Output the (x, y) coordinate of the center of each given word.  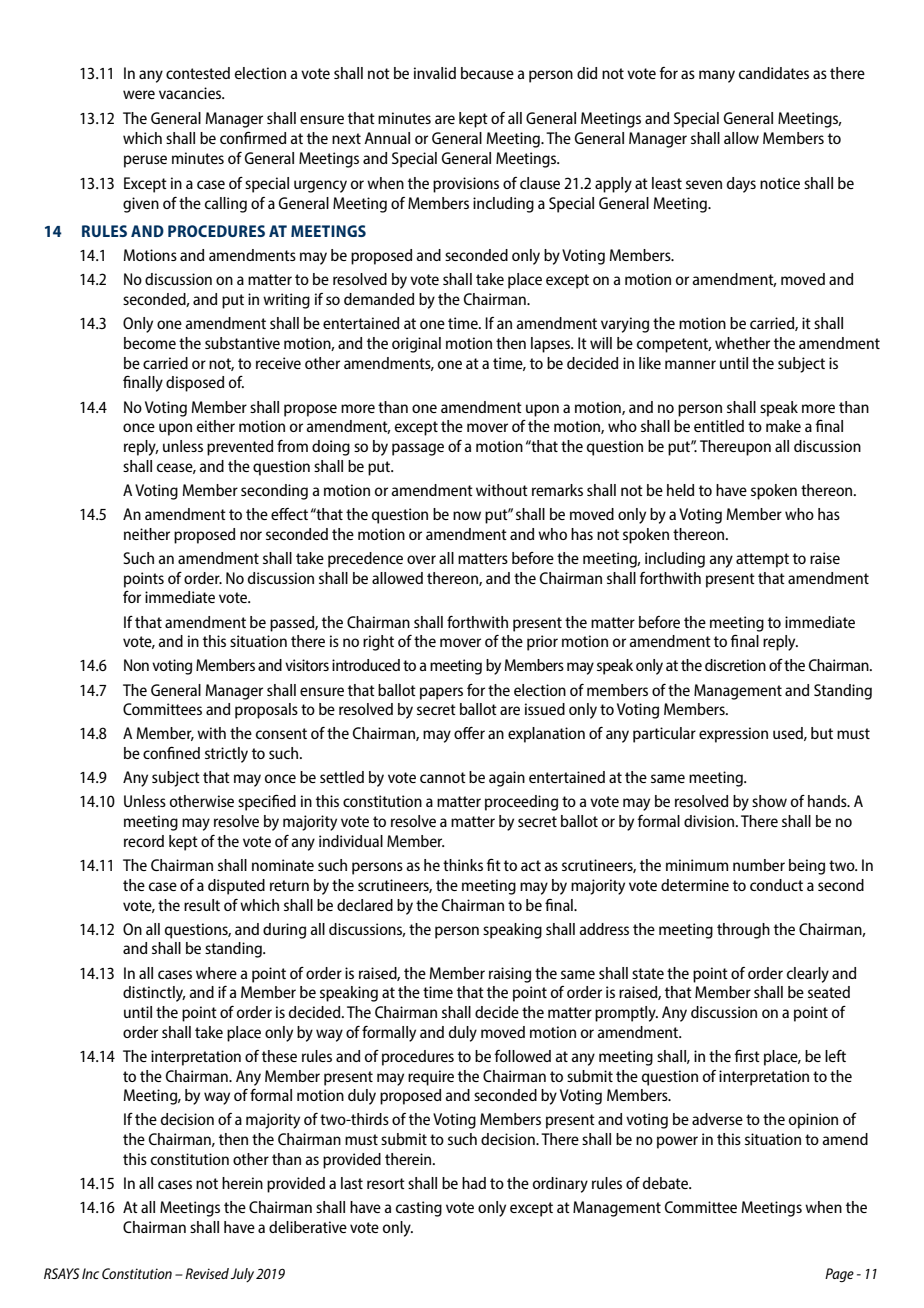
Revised (207, 1273)
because (487, 73)
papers (441, 693)
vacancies (191, 93)
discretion (735, 665)
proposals (266, 711)
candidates (774, 73)
